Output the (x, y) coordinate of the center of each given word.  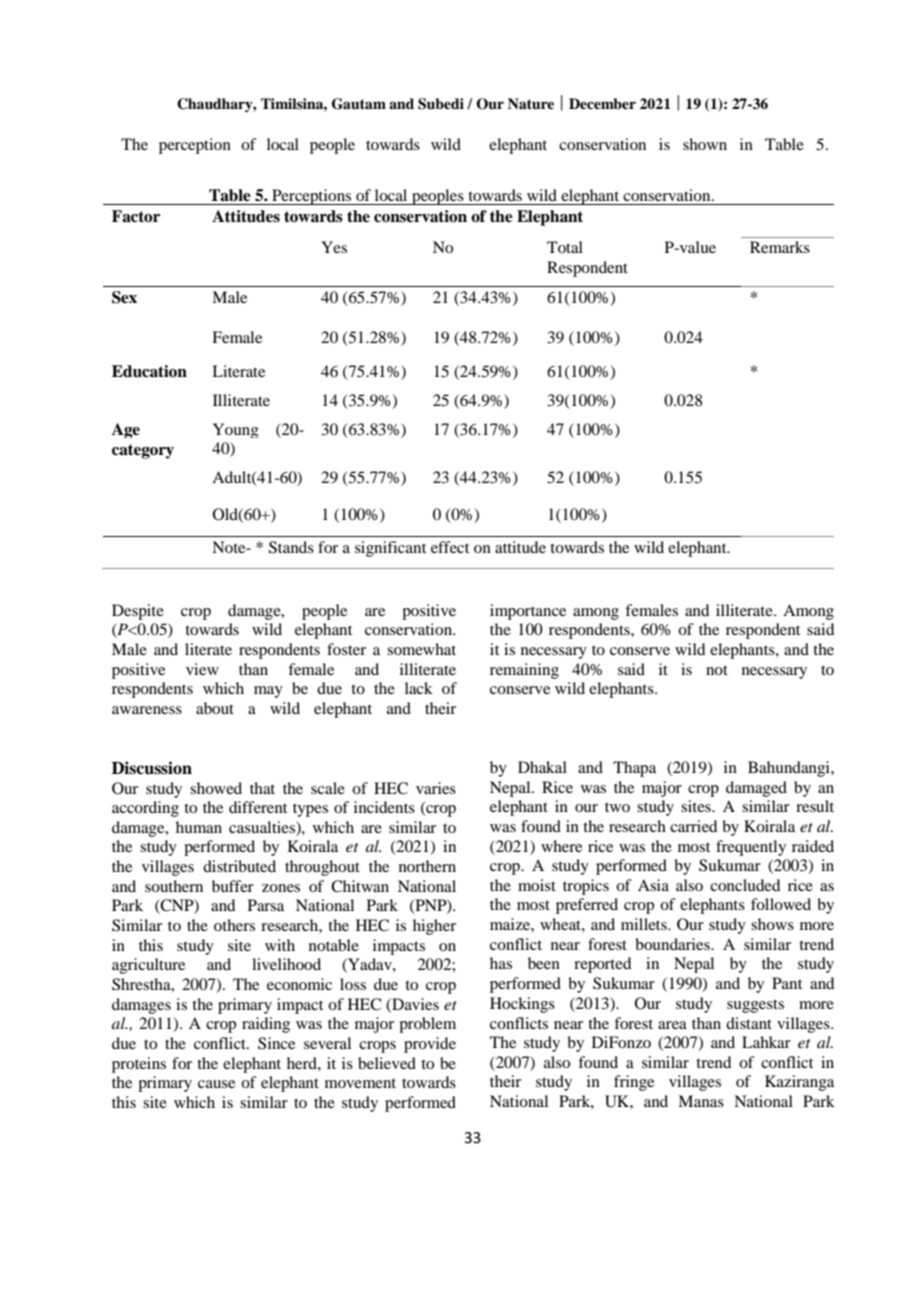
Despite (138, 612)
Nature (531, 103)
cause (216, 1084)
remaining (524, 671)
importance (528, 612)
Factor (136, 216)
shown (705, 144)
